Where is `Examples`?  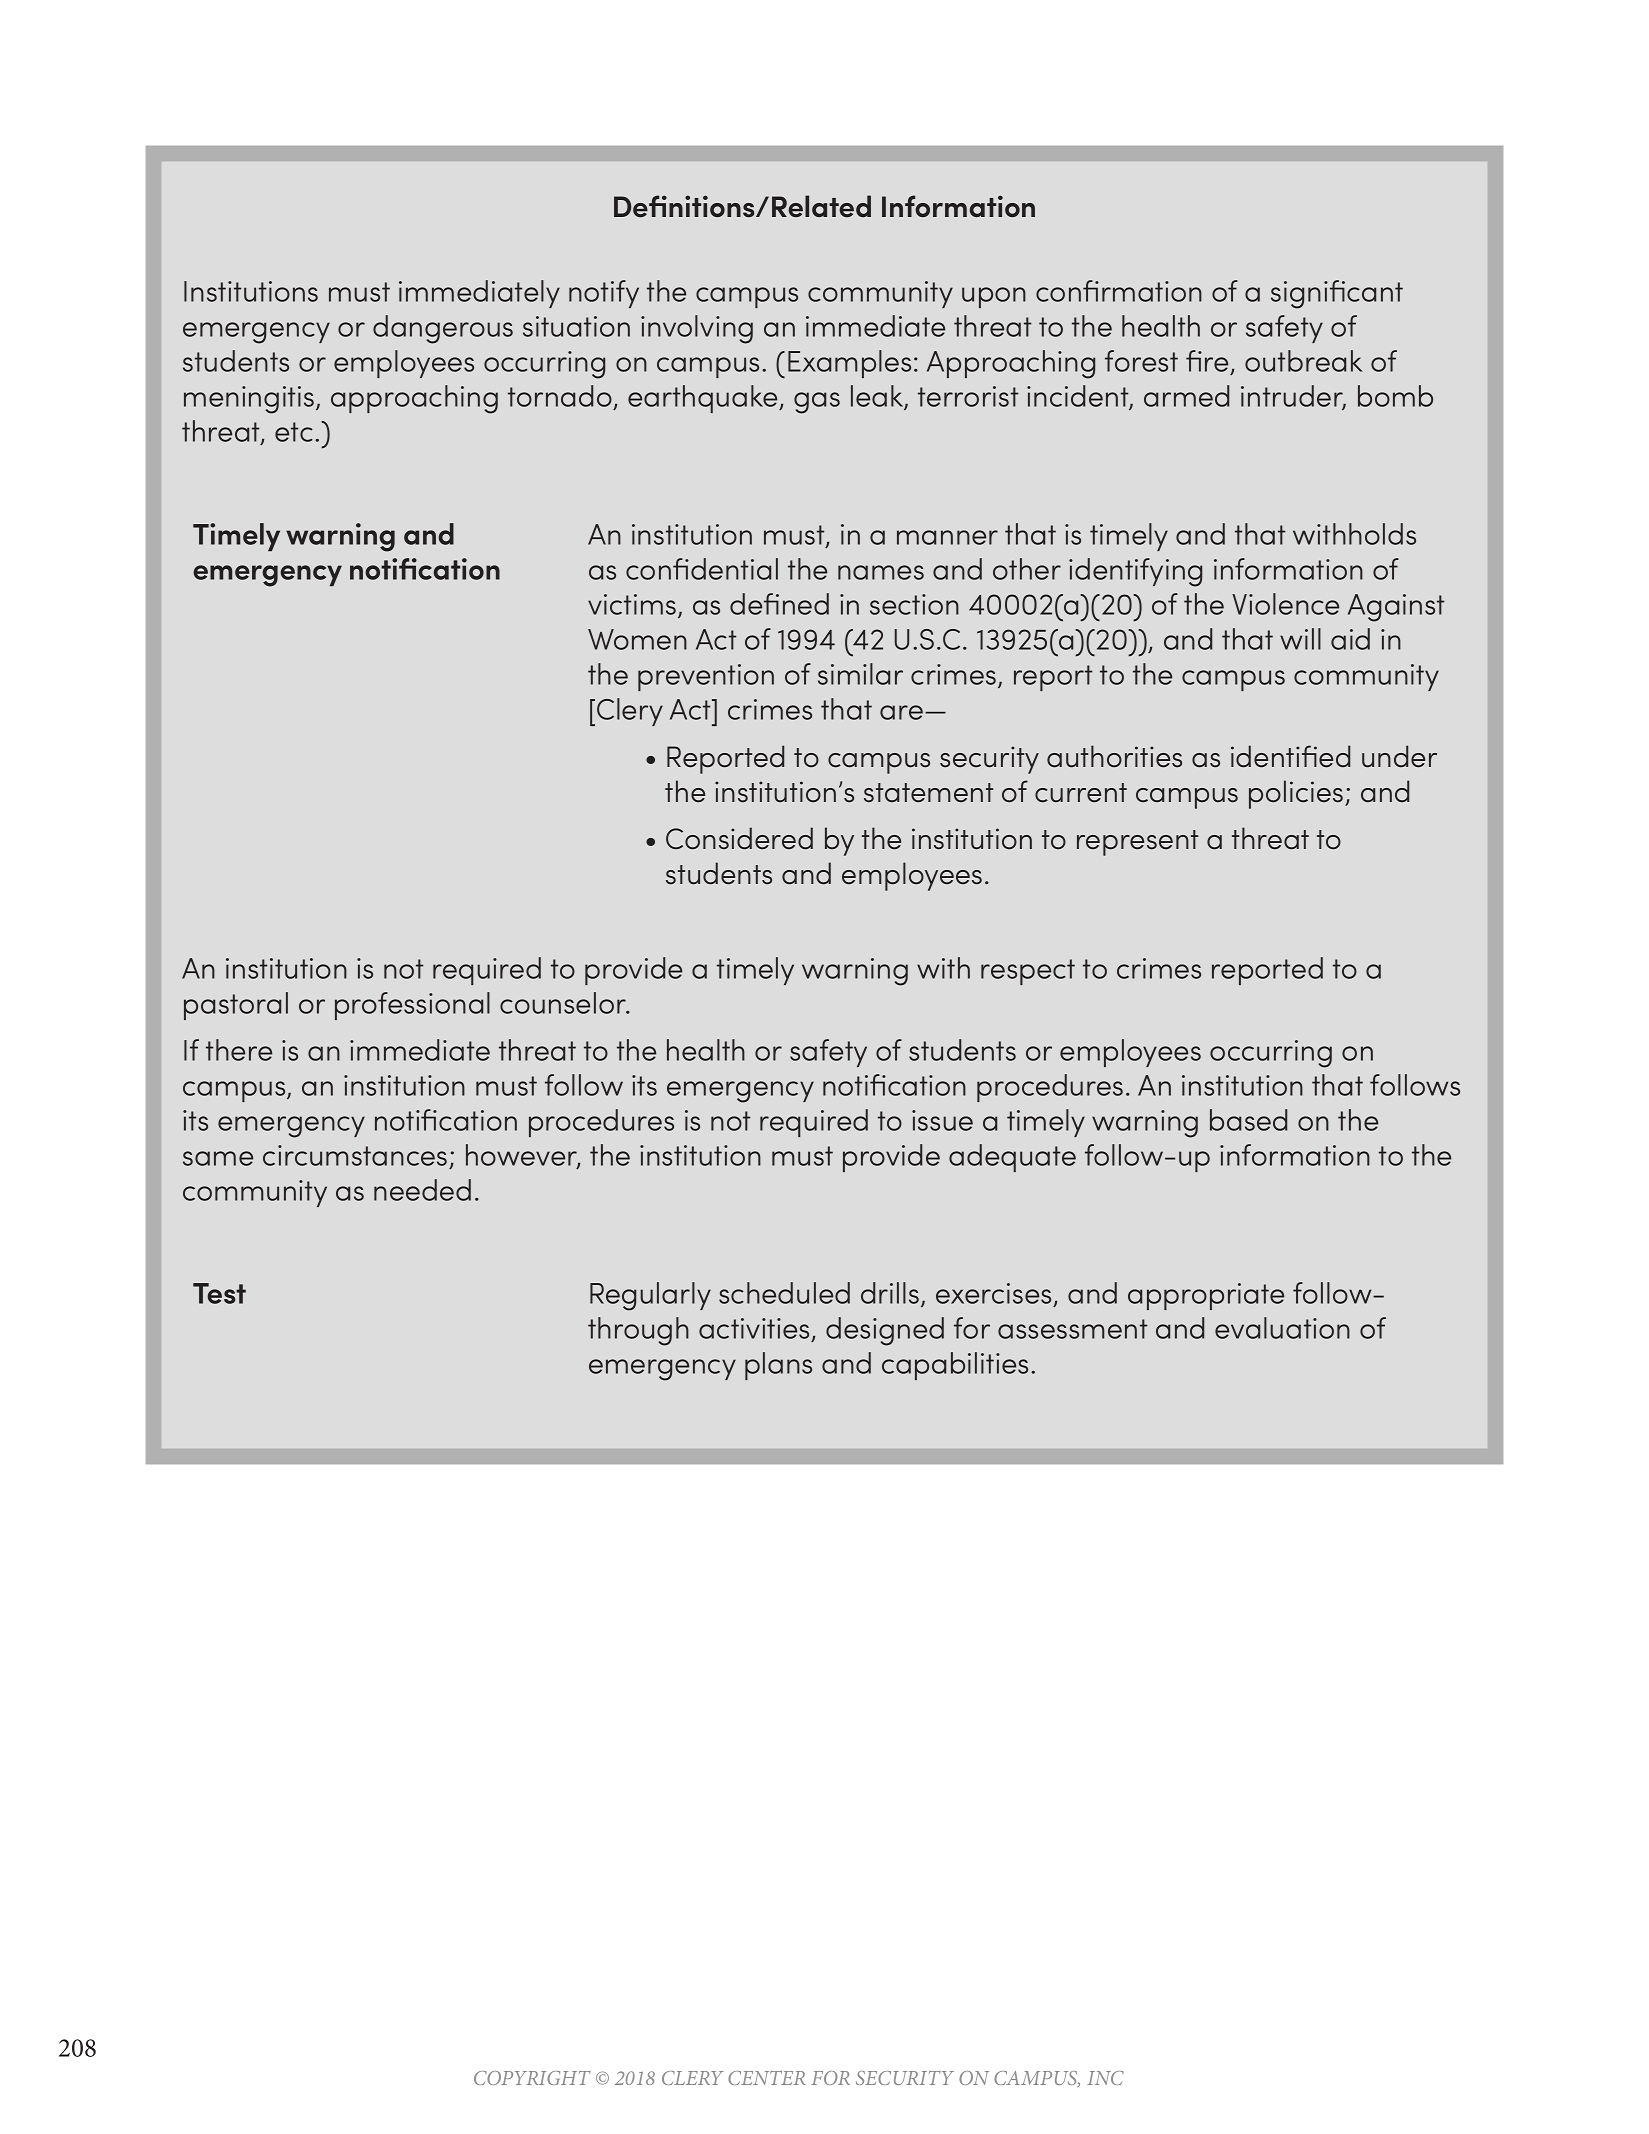 Examples is located at coordinates (849, 364).
